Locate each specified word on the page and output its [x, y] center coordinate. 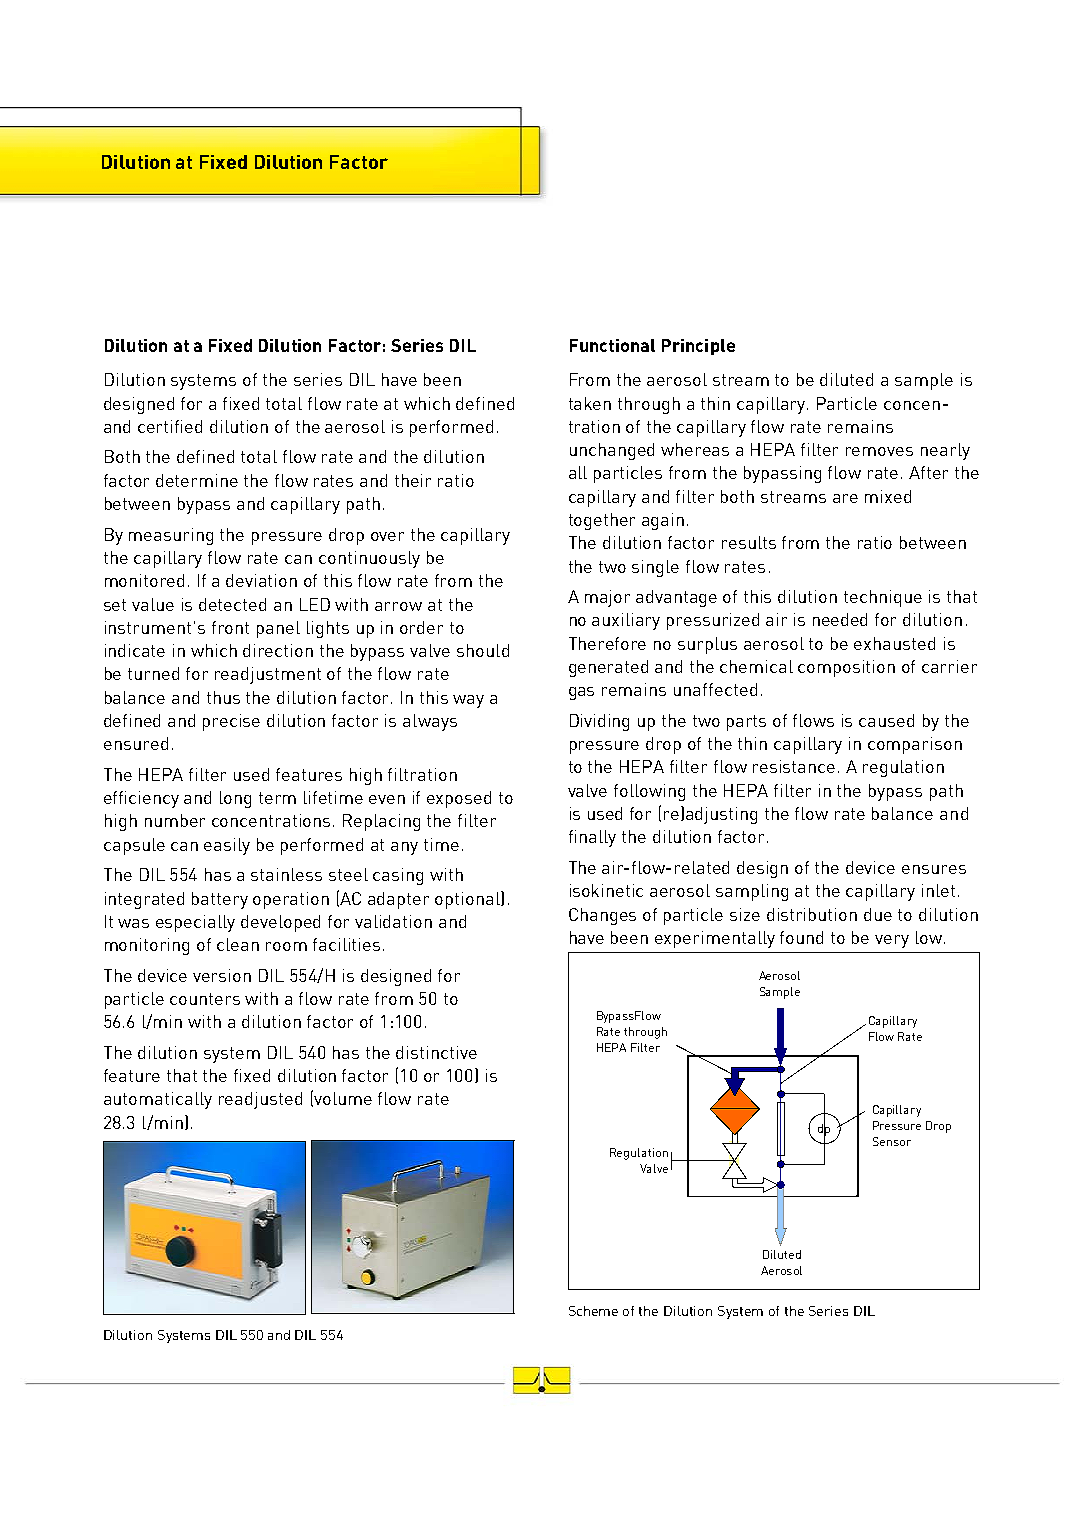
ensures [934, 869]
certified [170, 426]
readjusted [260, 1100]
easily [227, 846]
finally [592, 838]
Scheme [593, 1311]
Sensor [892, 1141]
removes [879, 451]
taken [590, 403]
